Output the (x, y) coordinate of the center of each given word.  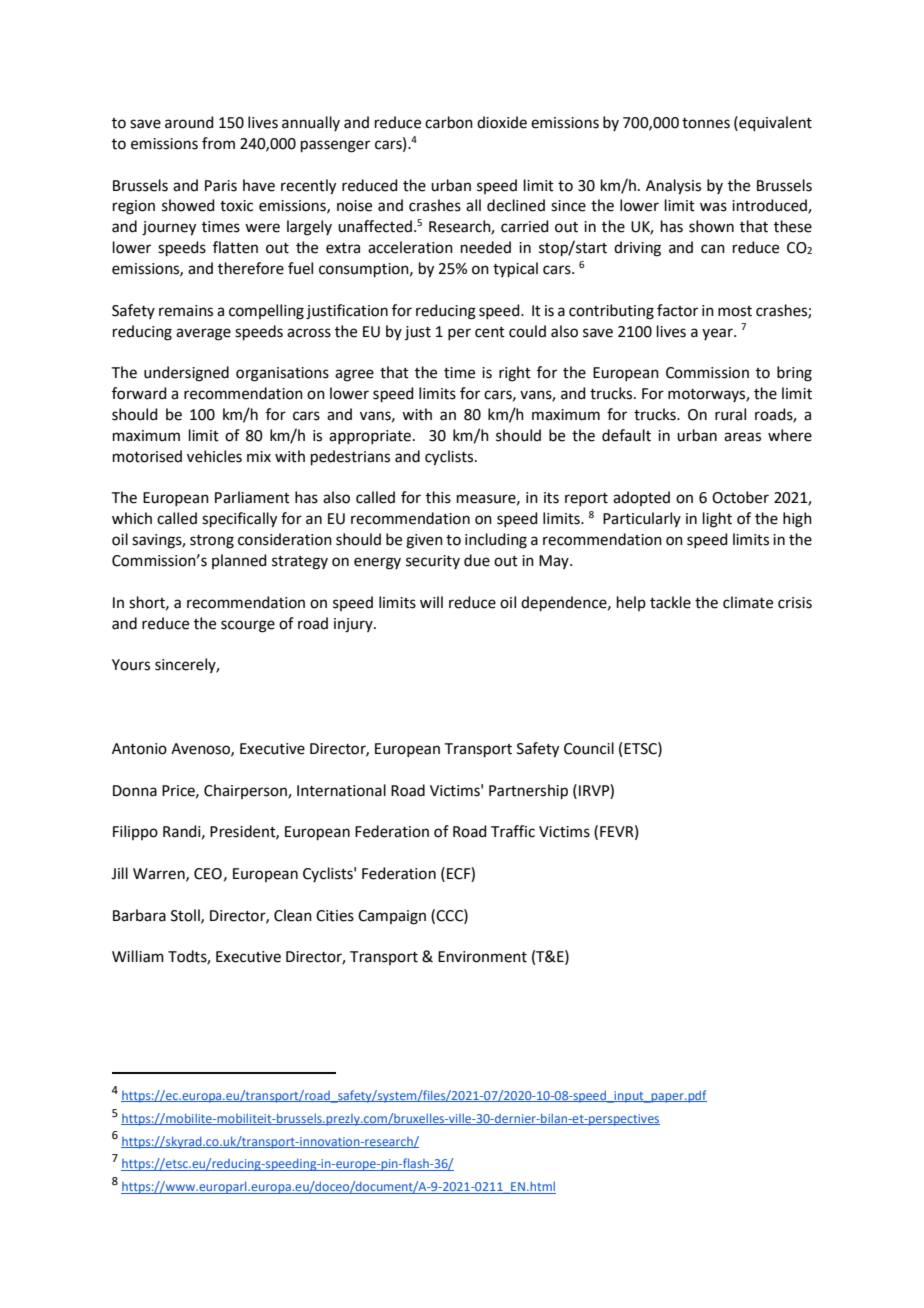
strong (212, 542)
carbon (449, 122)
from (218, 143)
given (424, 541)
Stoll (186, 916)
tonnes (706, 123)
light (717, 520)
